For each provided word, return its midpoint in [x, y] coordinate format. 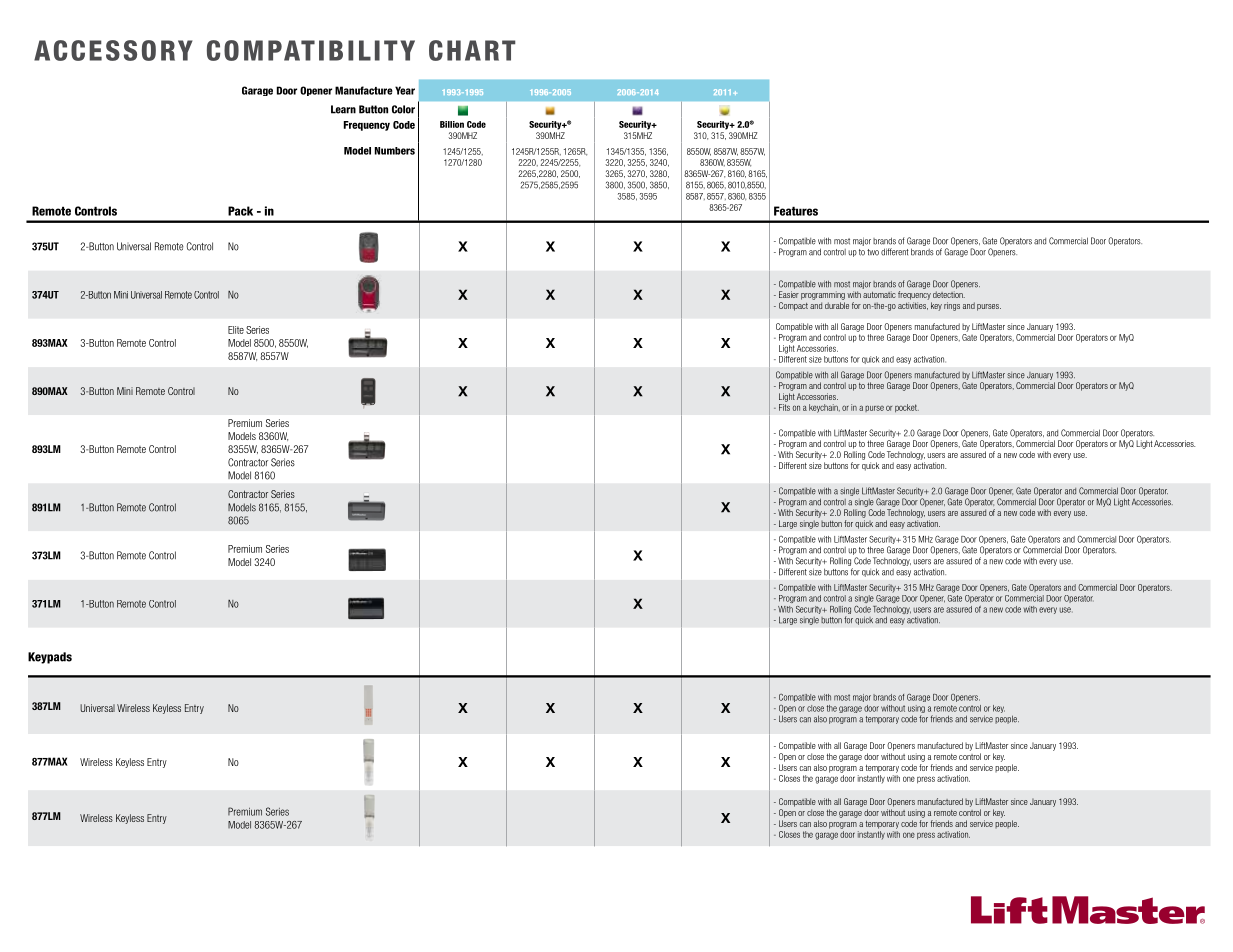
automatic [879, 294]
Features [796, 211]
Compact [793, 306]
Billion [452, 124]
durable [837, 305]
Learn [343, 109]
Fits [784, 407]
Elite [236, 330]
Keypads [50, 658]
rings [952, 306]
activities [913, 306]
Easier [789, 294]
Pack [240, 211]
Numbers [395, 151]
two [873, 252]
